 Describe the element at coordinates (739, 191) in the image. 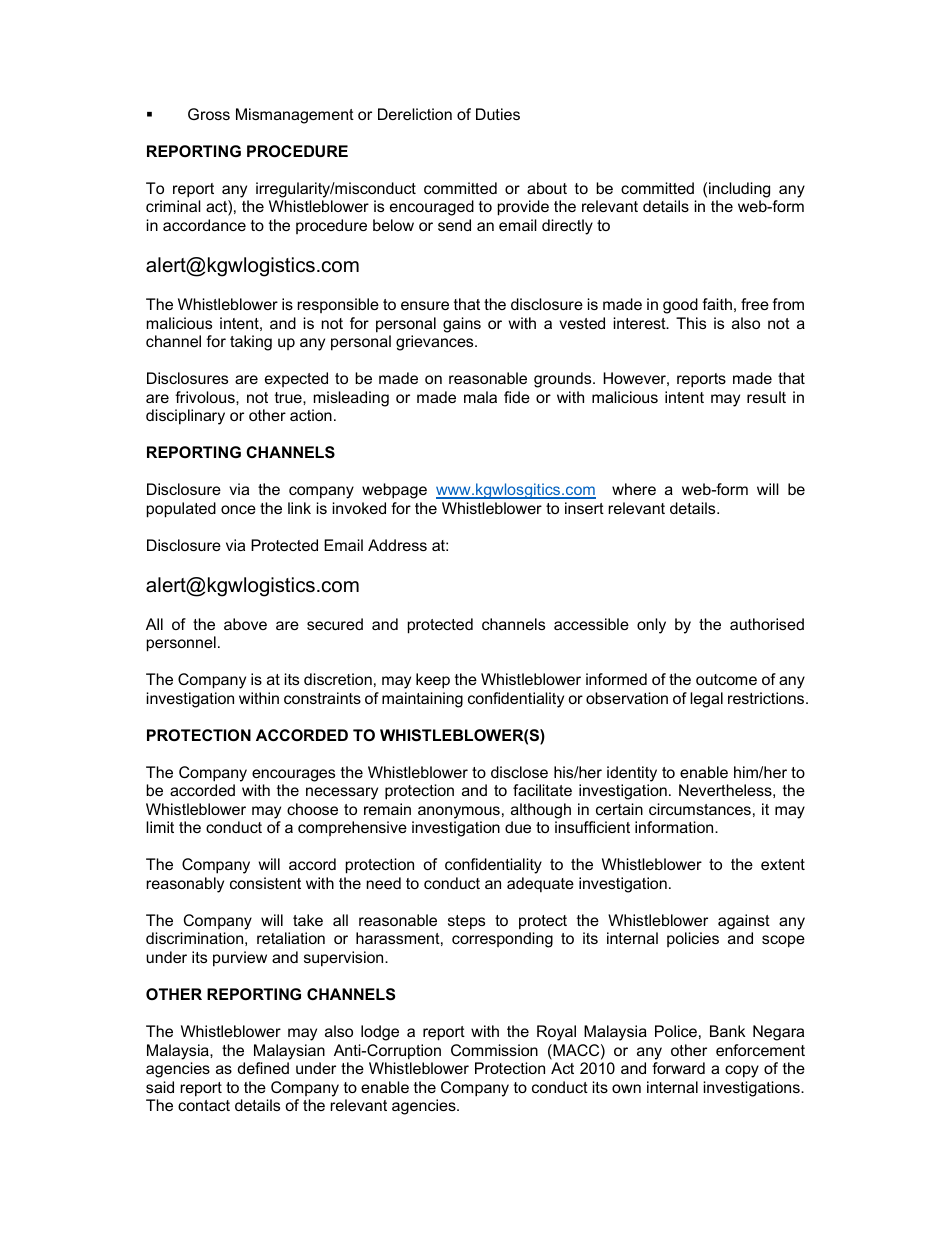

I see `including` at that location.
